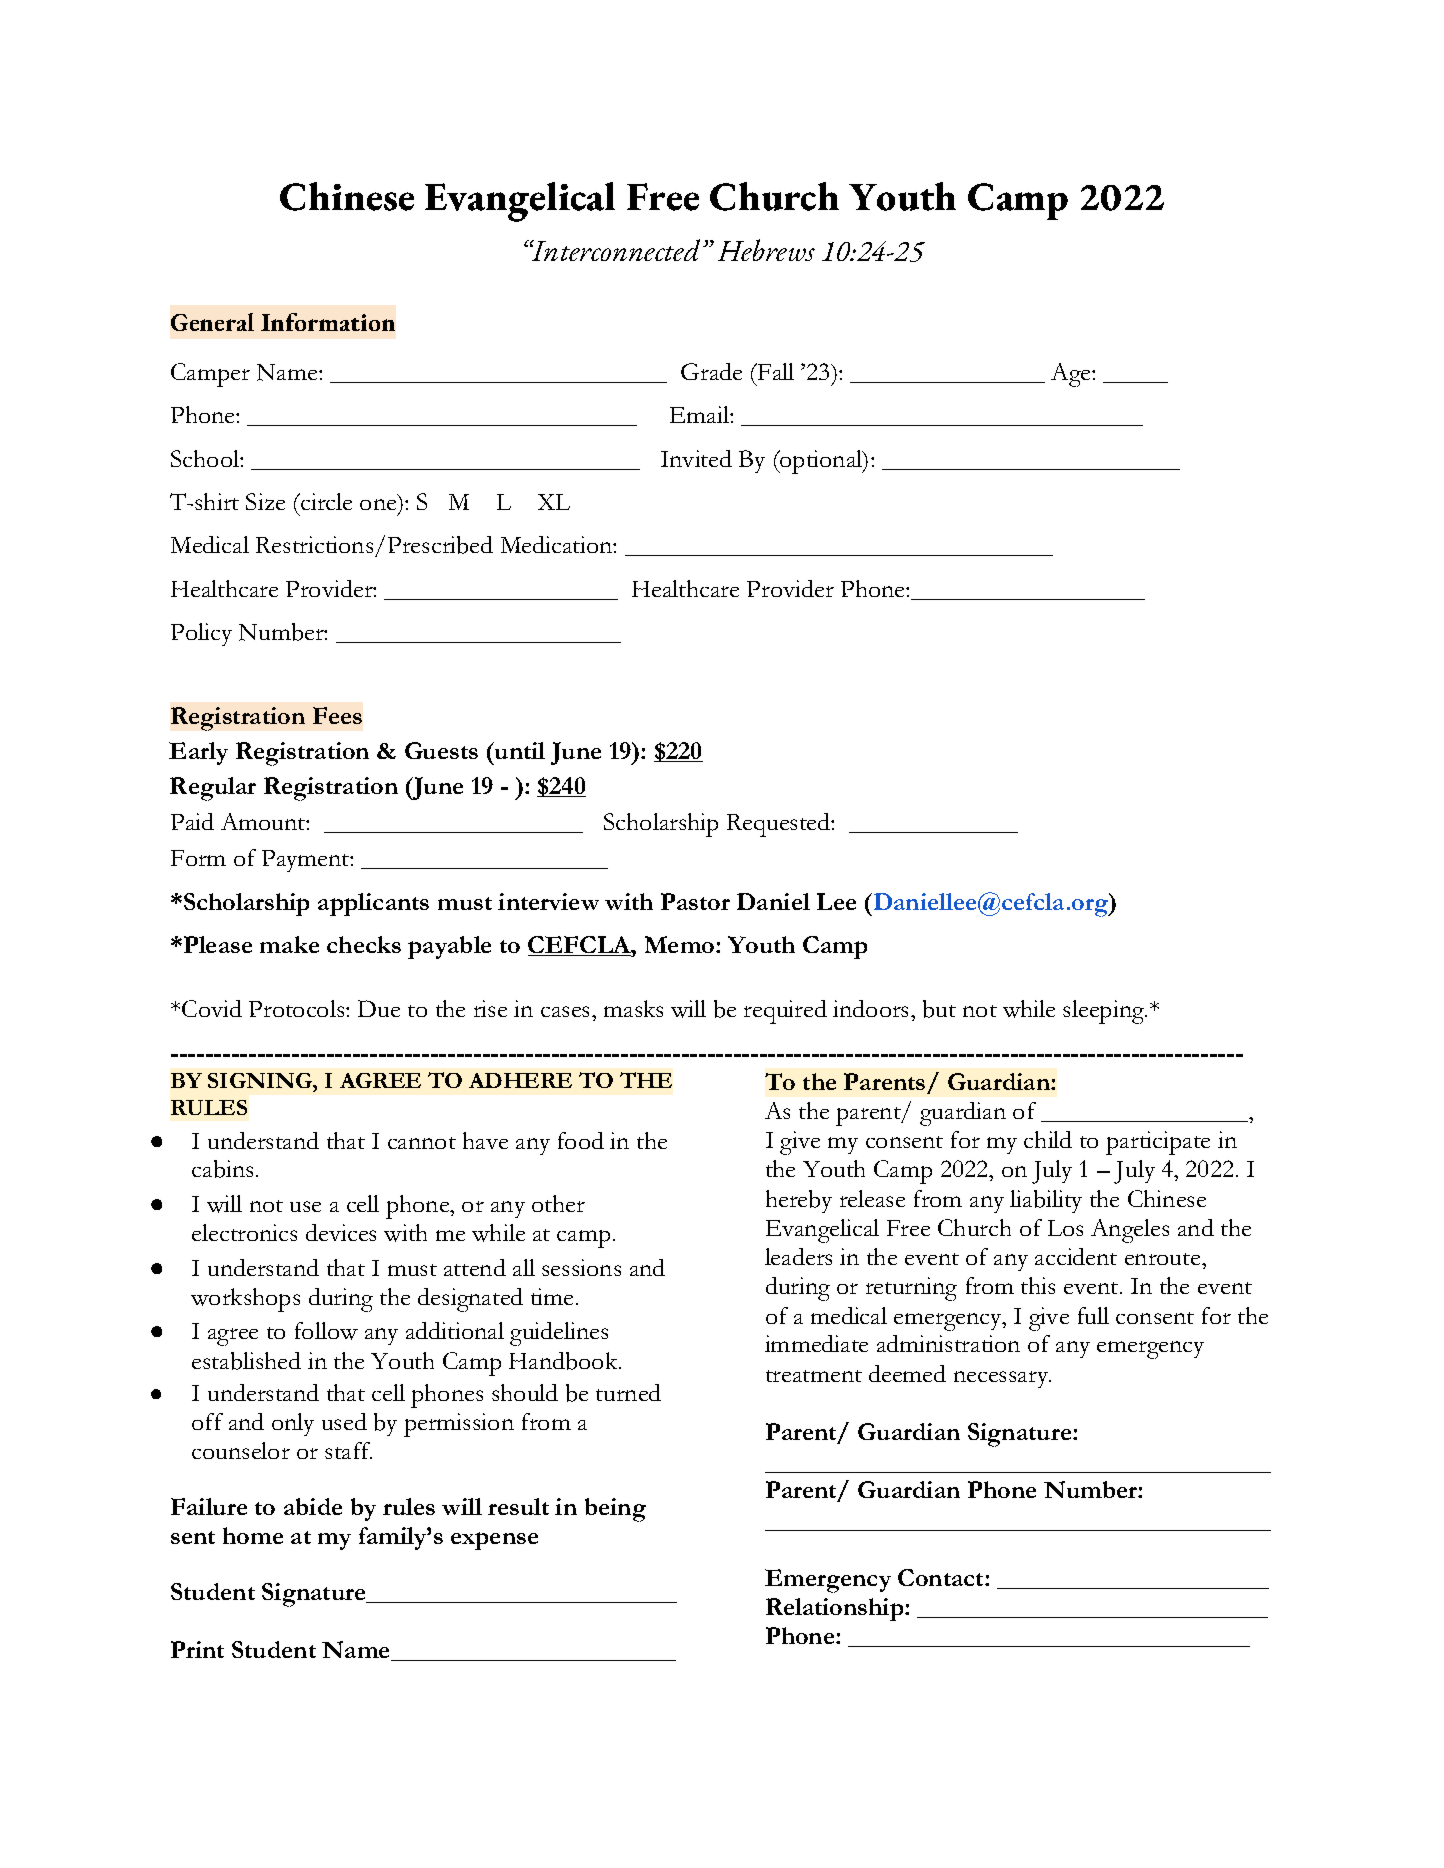 The height and width of the page is (1868, 1444). What do you see at coordinates (696, 458) in the page?
I see `Invited` at bounding box center [696, 458].
